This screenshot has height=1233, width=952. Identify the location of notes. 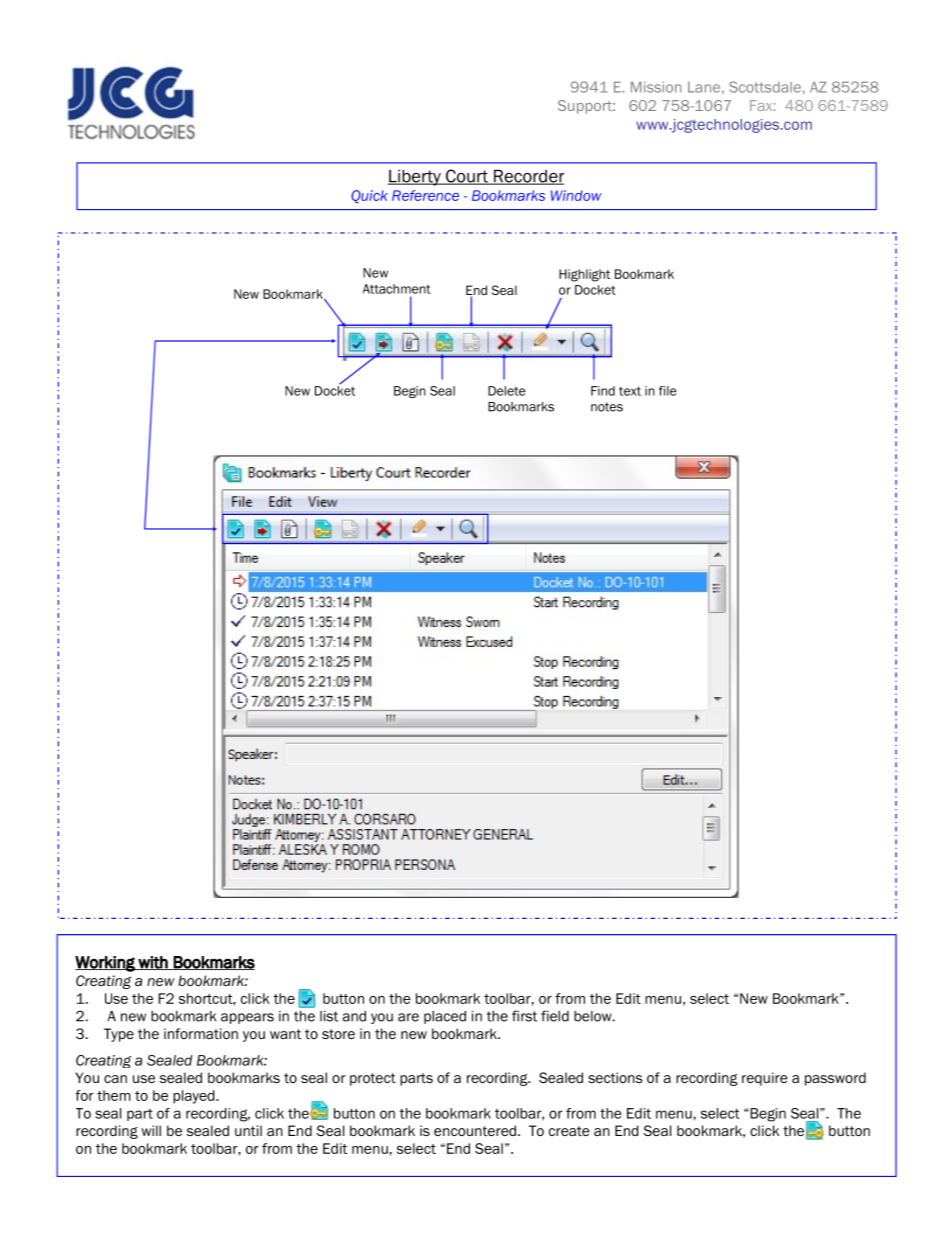
(607, 407).
